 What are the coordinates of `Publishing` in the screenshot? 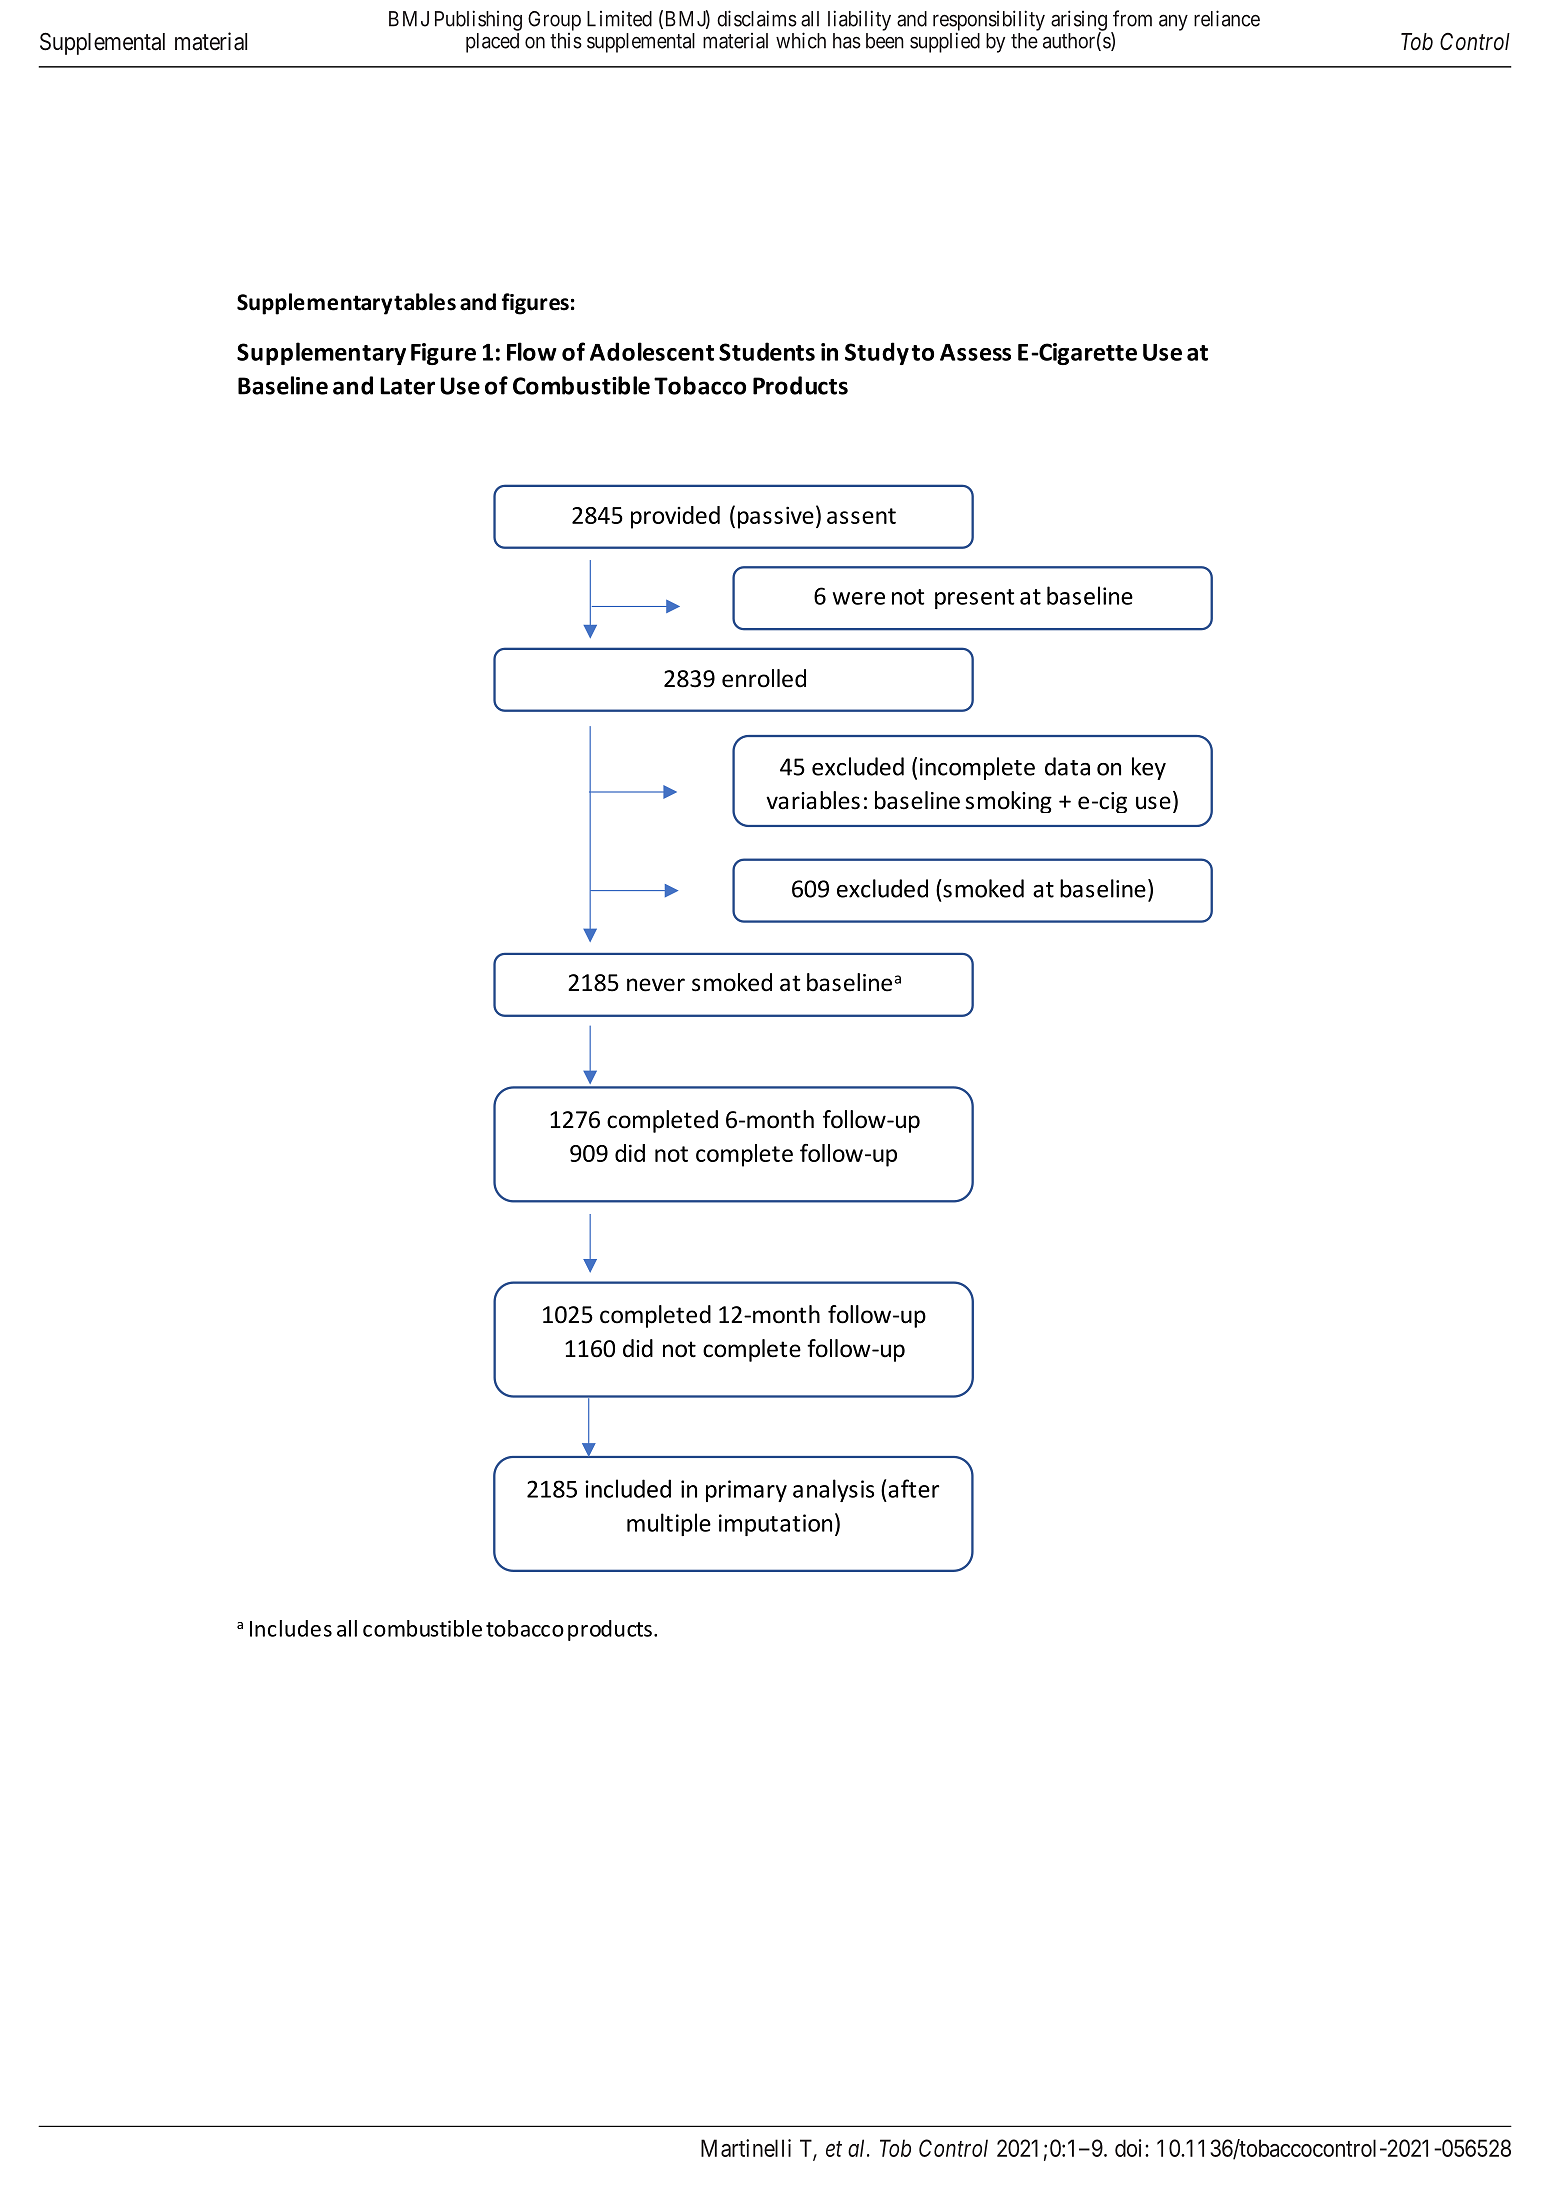 It's located at (478, 20).
